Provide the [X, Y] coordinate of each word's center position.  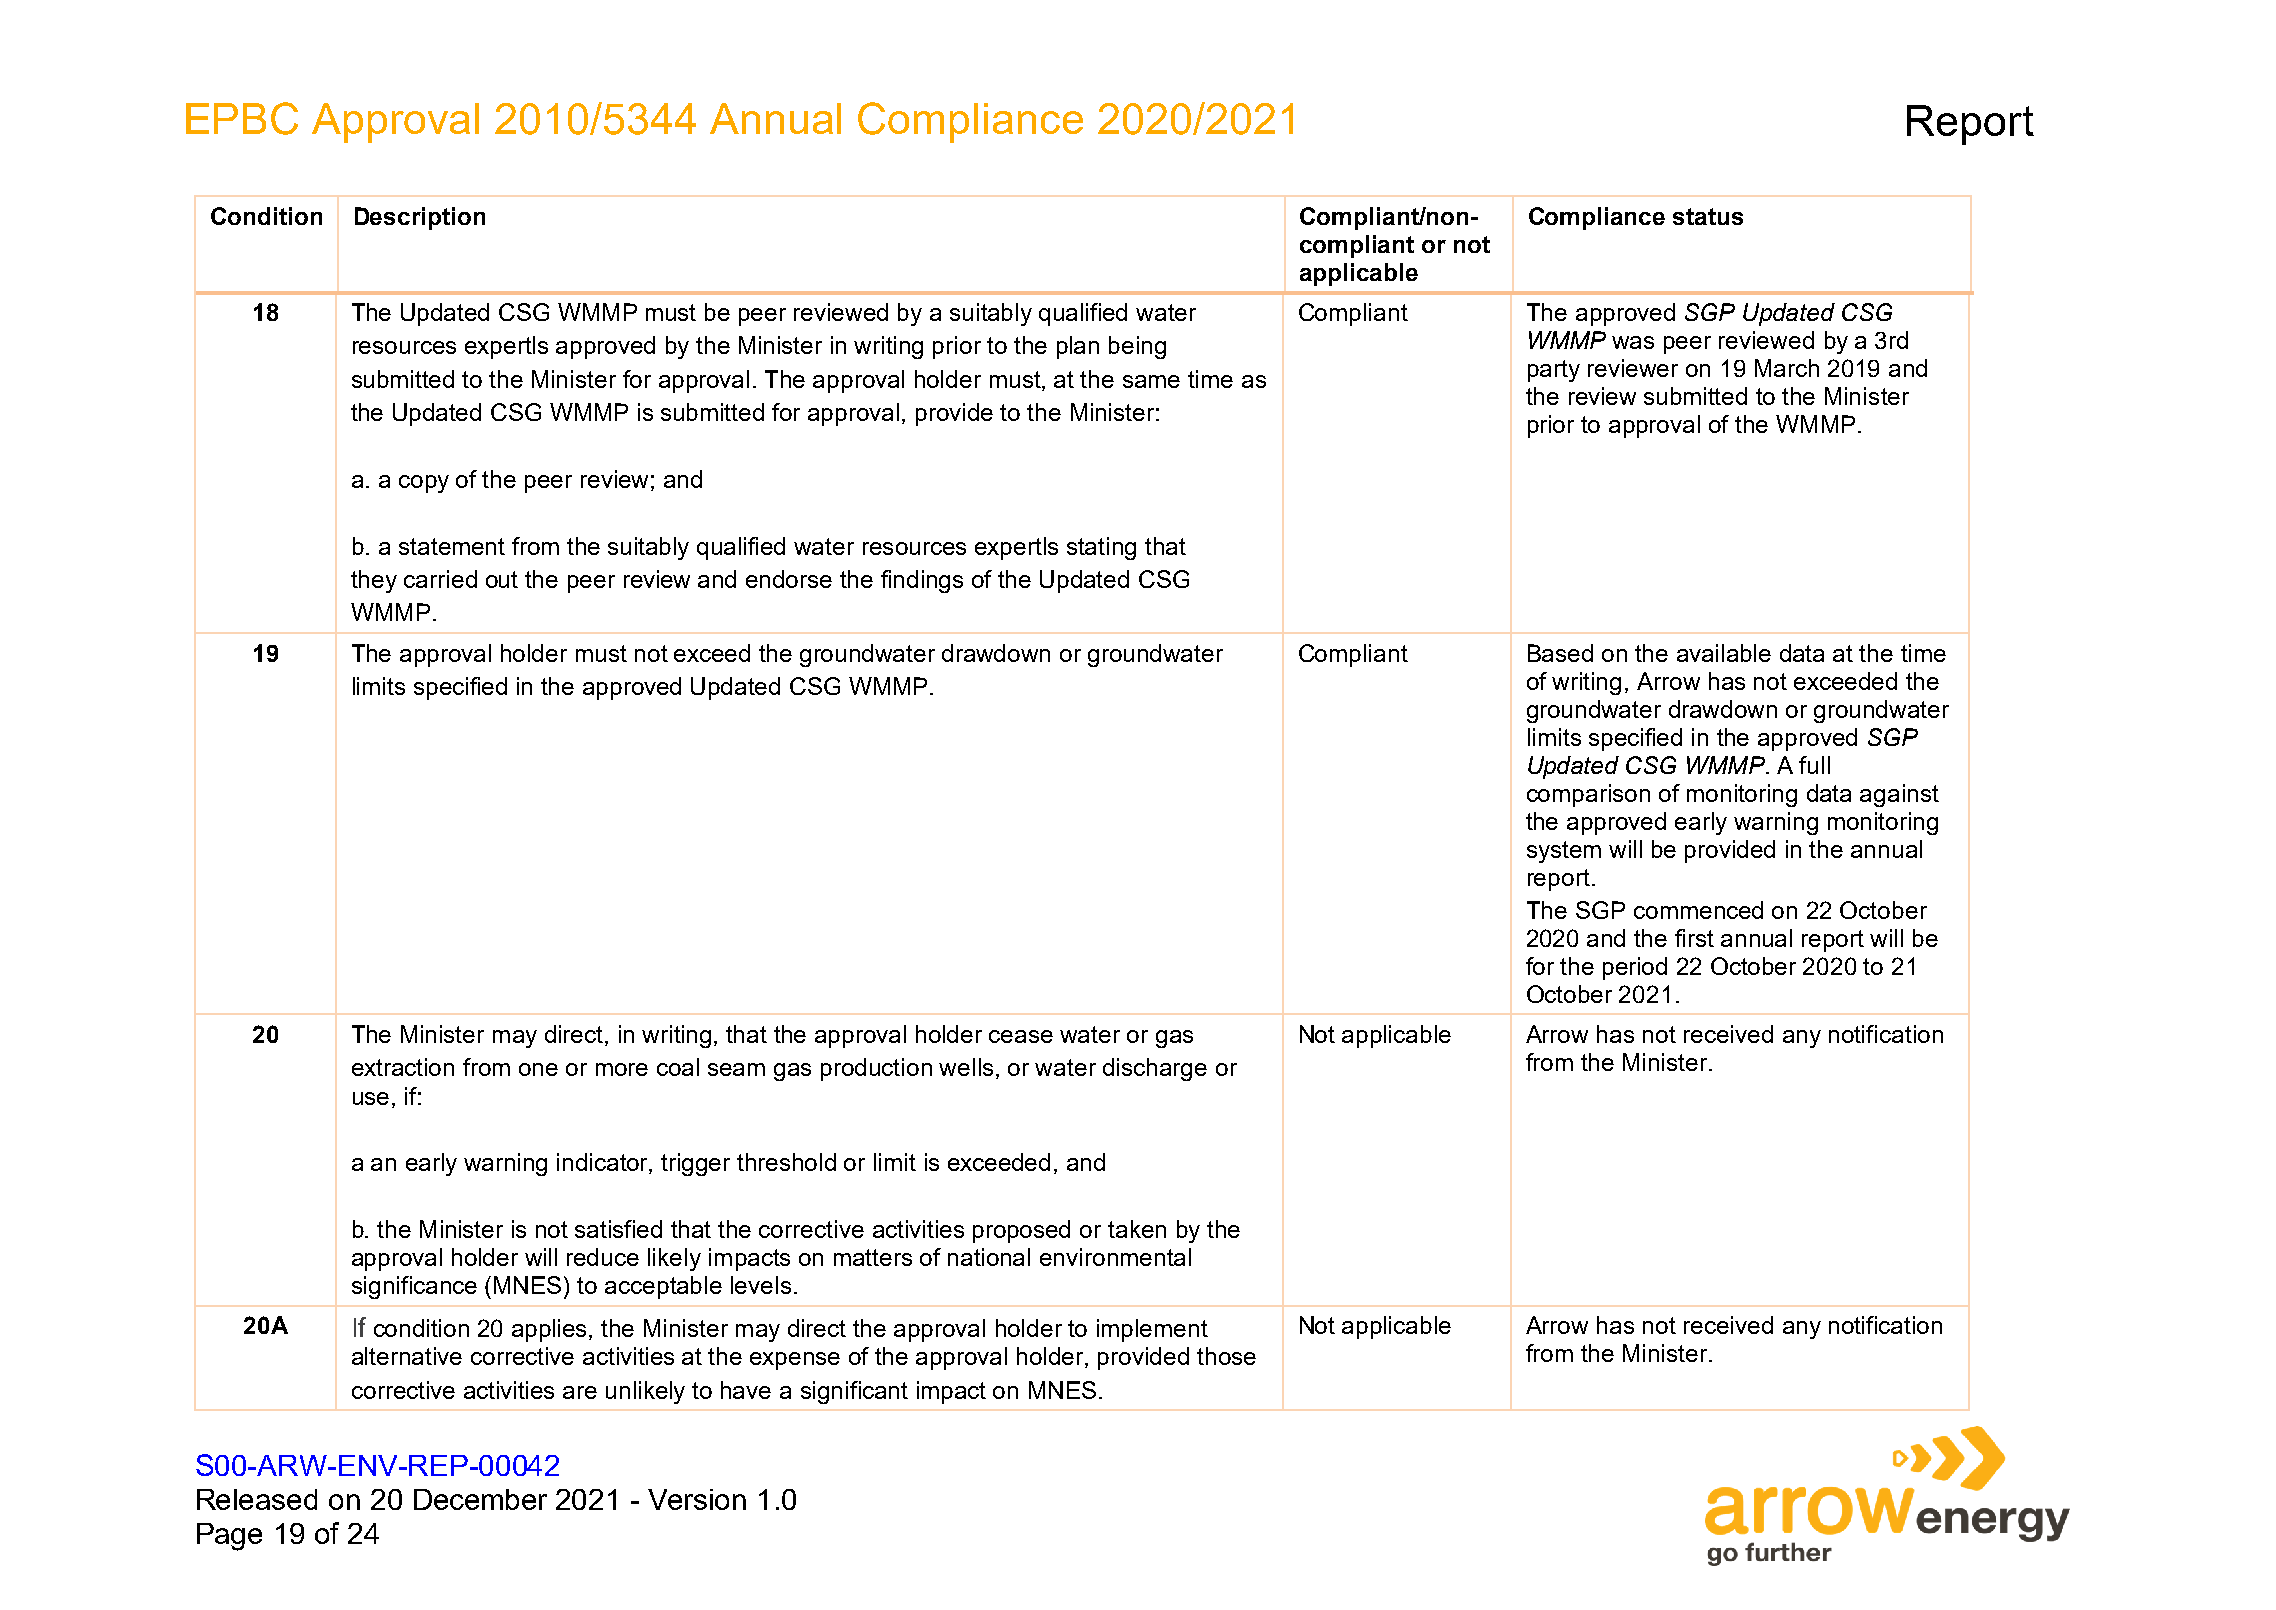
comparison [1588, 795]
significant [854, 1392]
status [1708, 216]
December [480, 1499]
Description [420, 218]
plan [1078, 347]
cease [1021, 1036]
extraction [403, 1067]
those [1226, 1356]
